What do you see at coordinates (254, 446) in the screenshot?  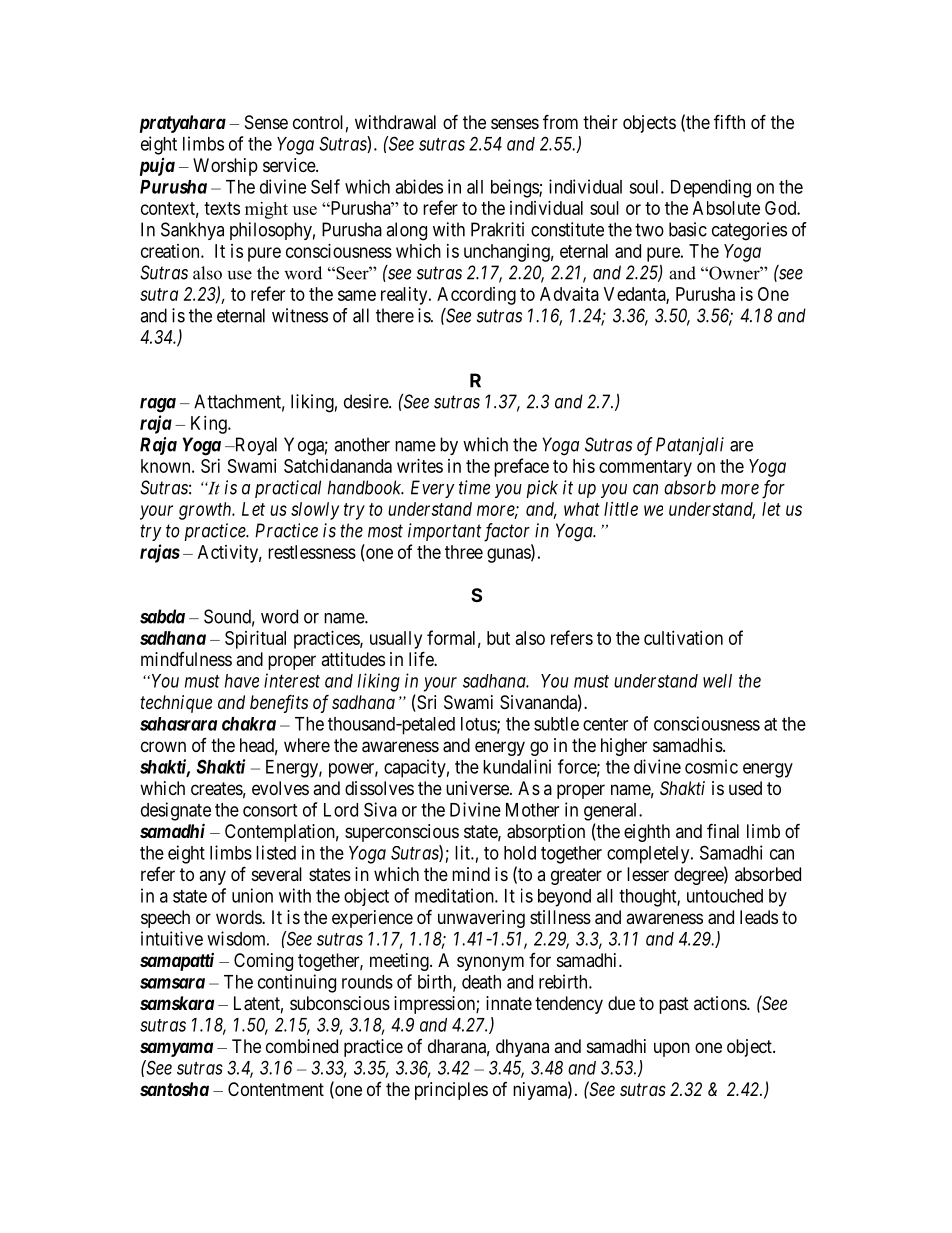 I see `Royal` at bounding box center [254, 446].
